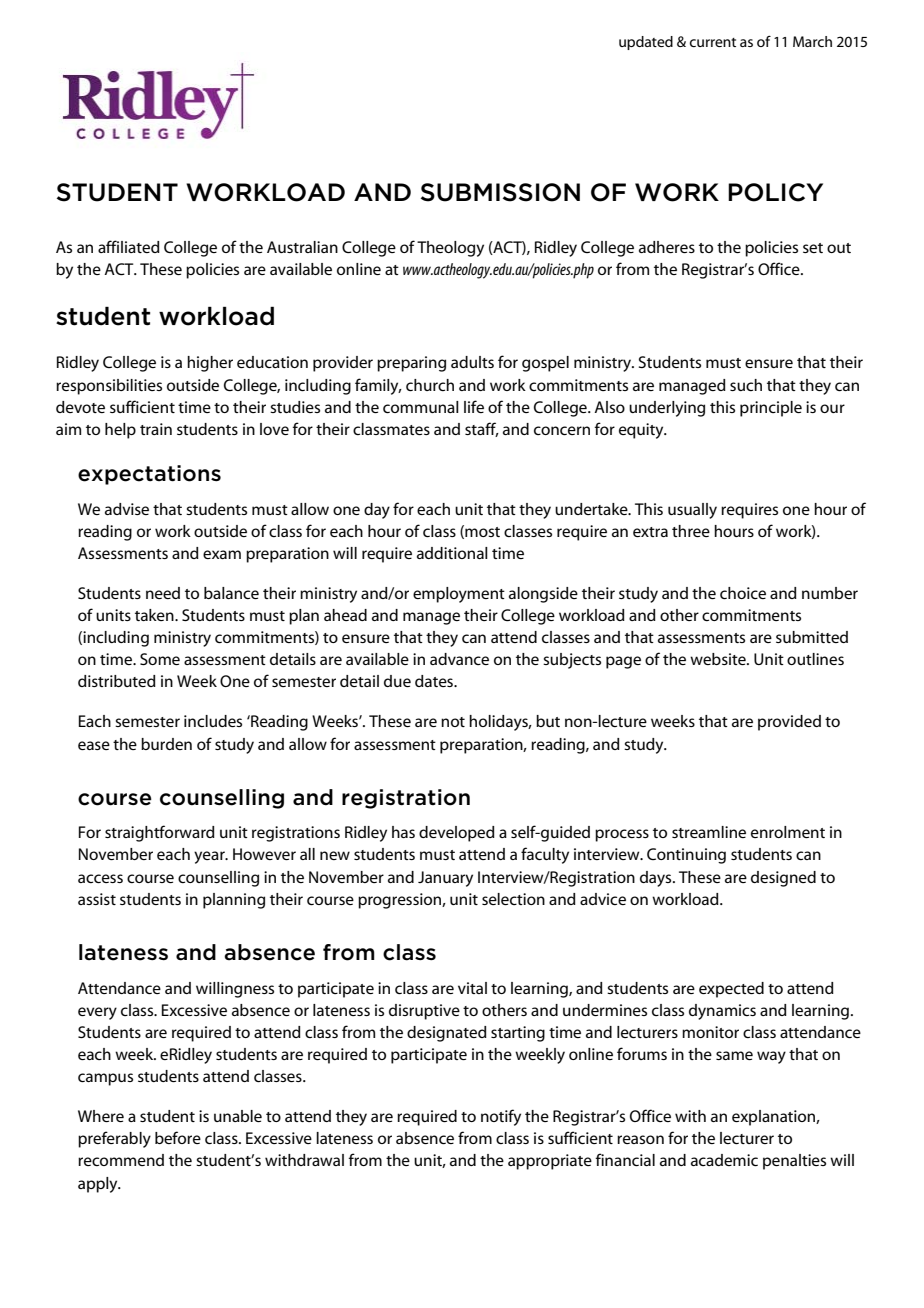 The image size is (924, 1308). Describe the element at coordinates (501, 1117) in the screenshot. I see `notify` at that location.
